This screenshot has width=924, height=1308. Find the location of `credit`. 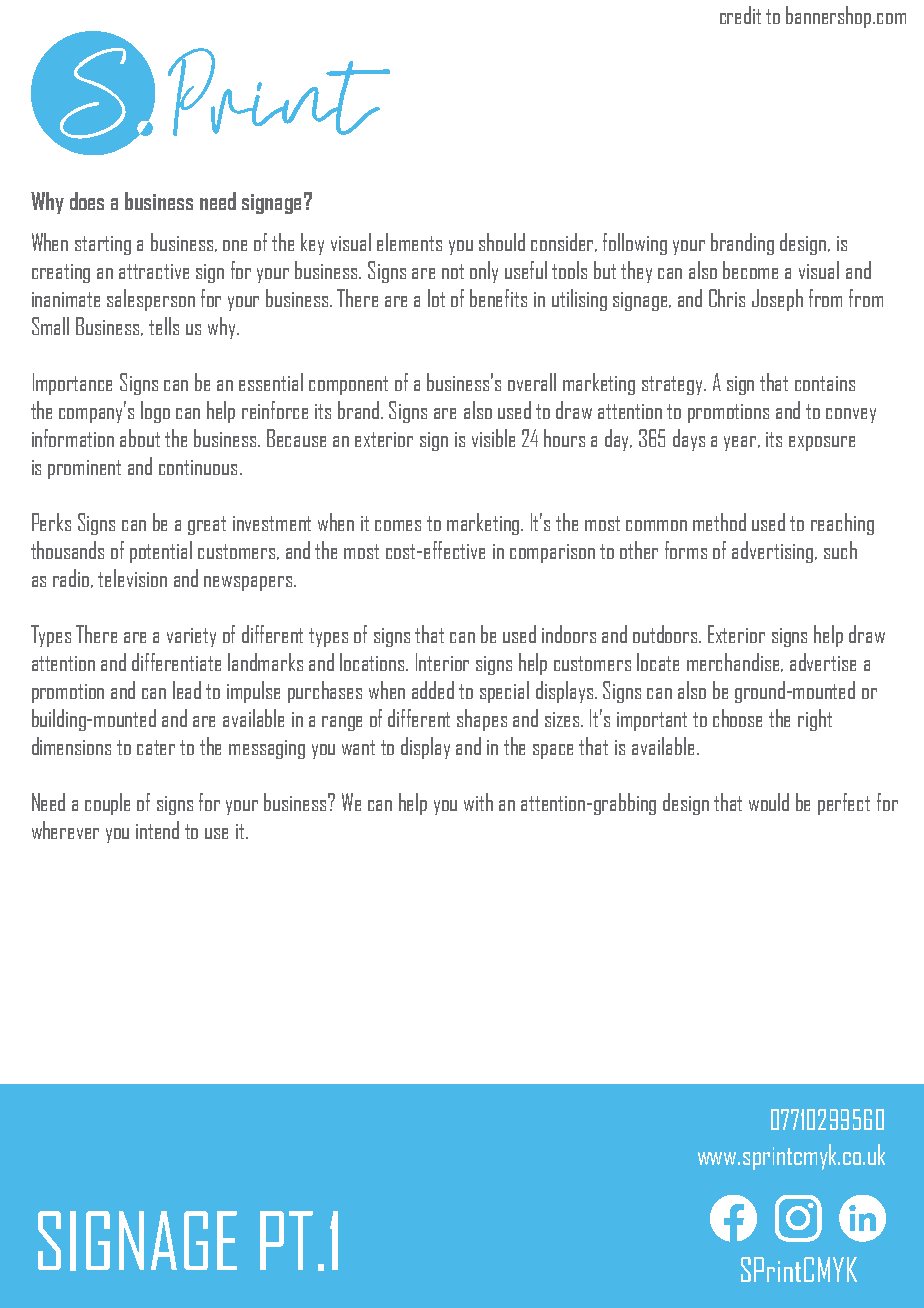

credit is located at coordinates (740, 15).
